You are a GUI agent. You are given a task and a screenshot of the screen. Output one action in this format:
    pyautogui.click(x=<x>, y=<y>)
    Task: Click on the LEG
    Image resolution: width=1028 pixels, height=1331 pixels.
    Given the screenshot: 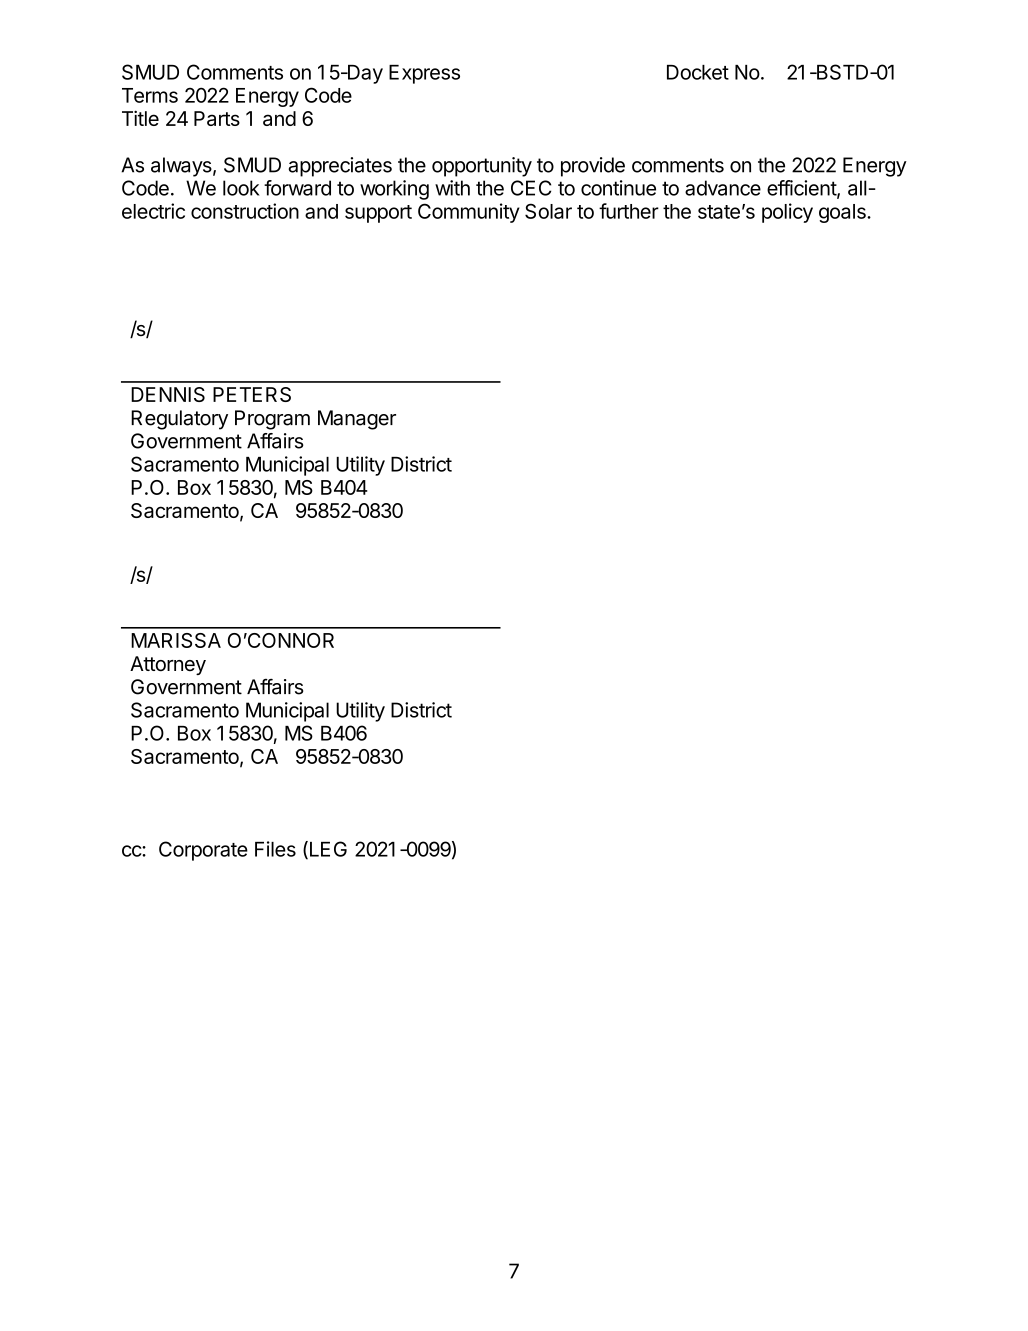 What is the action you would take?
    pyautogui.click(x=327, y=850)
